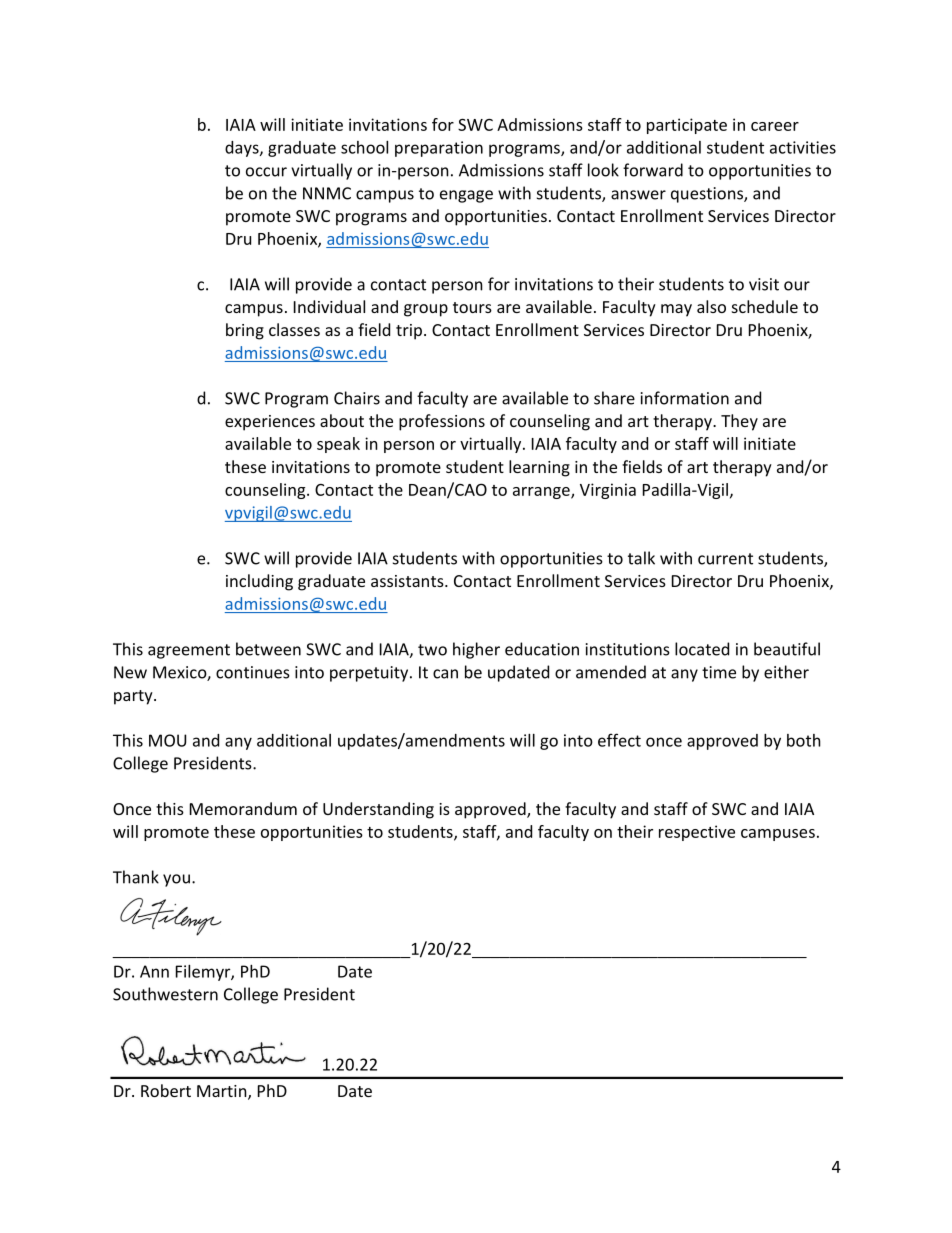  Describe the element at coordinates (378, 810) in the screenshot. I see `Understanding` at that location.
